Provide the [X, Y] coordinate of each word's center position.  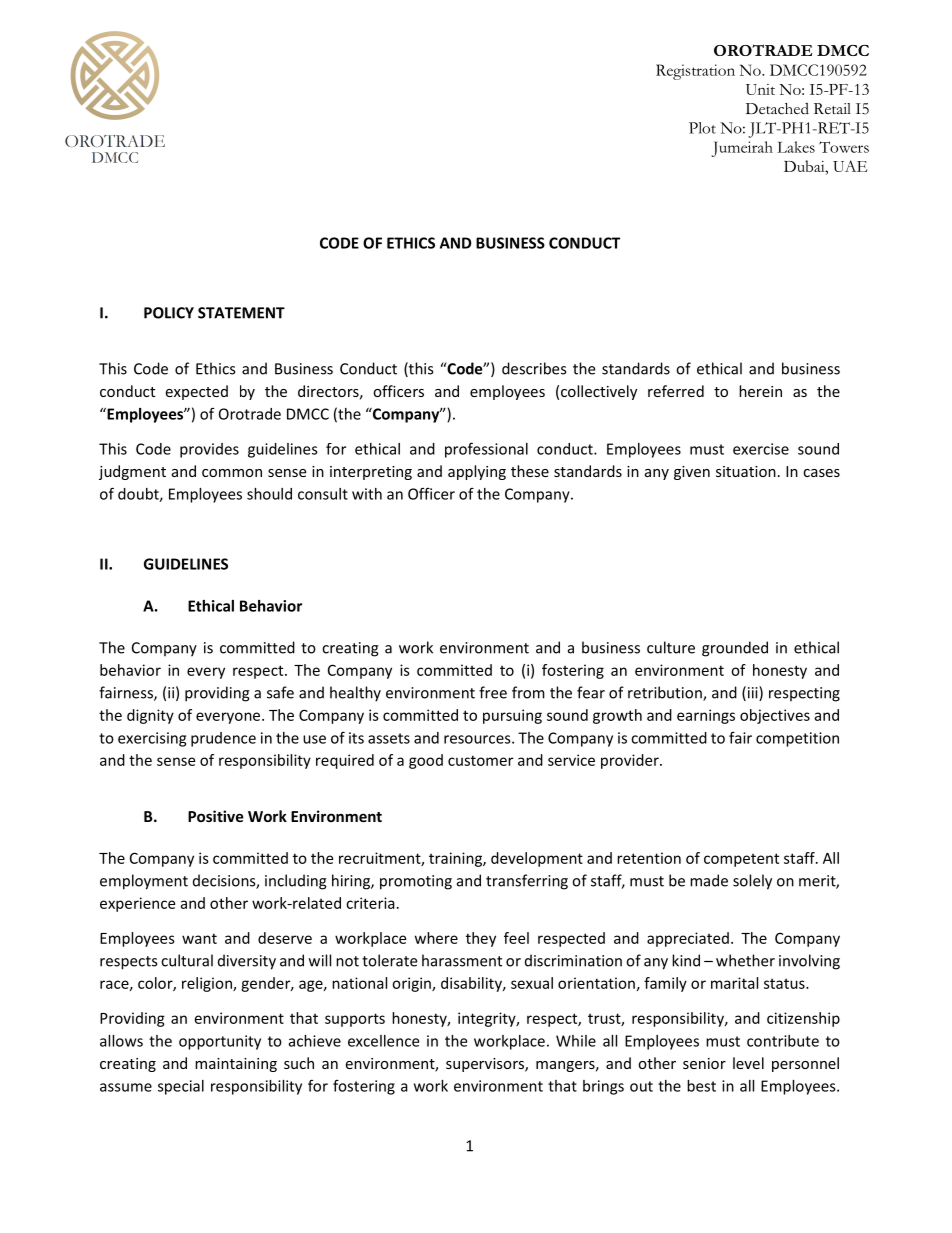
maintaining [236, 1065]
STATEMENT [241, 313]
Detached [777, 108]
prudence [223, 739]
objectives [775, 716]
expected [196, 392]
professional [486, 450]
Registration [695, 72]
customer [480, 760]
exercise [761, 449]
